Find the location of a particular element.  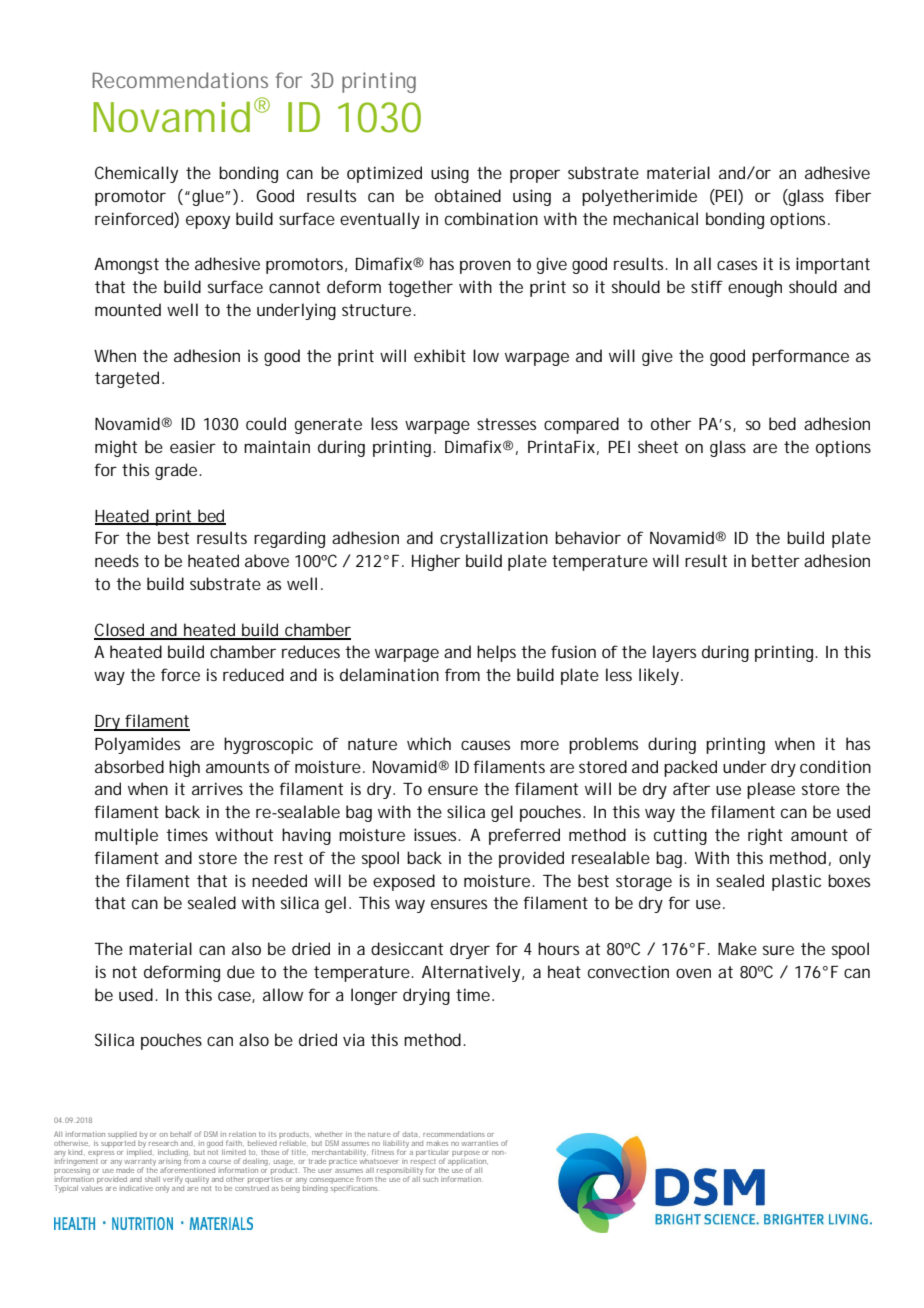

helps is located at coordinates (496, 653).
